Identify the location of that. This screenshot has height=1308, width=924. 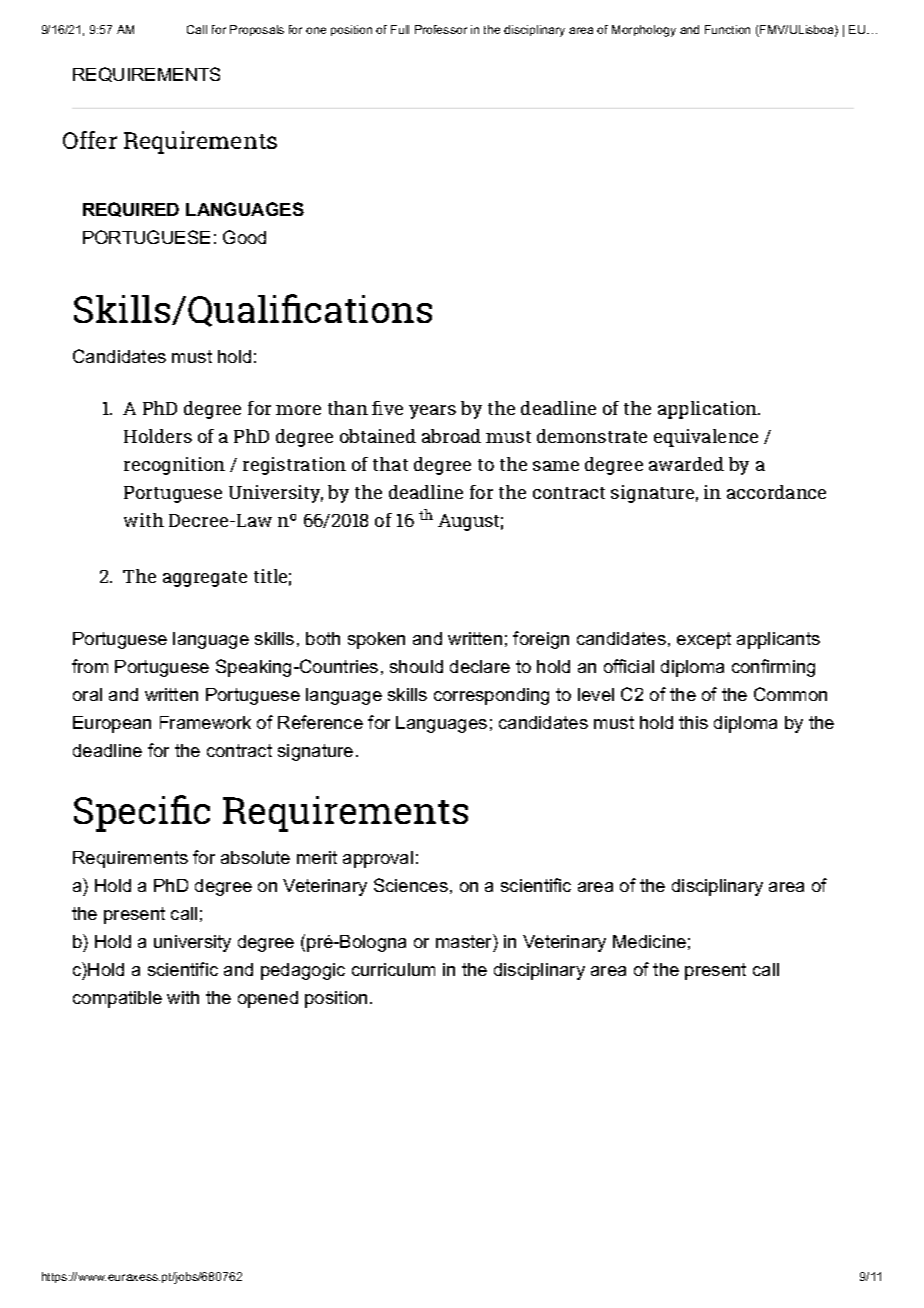
(390, 464).
